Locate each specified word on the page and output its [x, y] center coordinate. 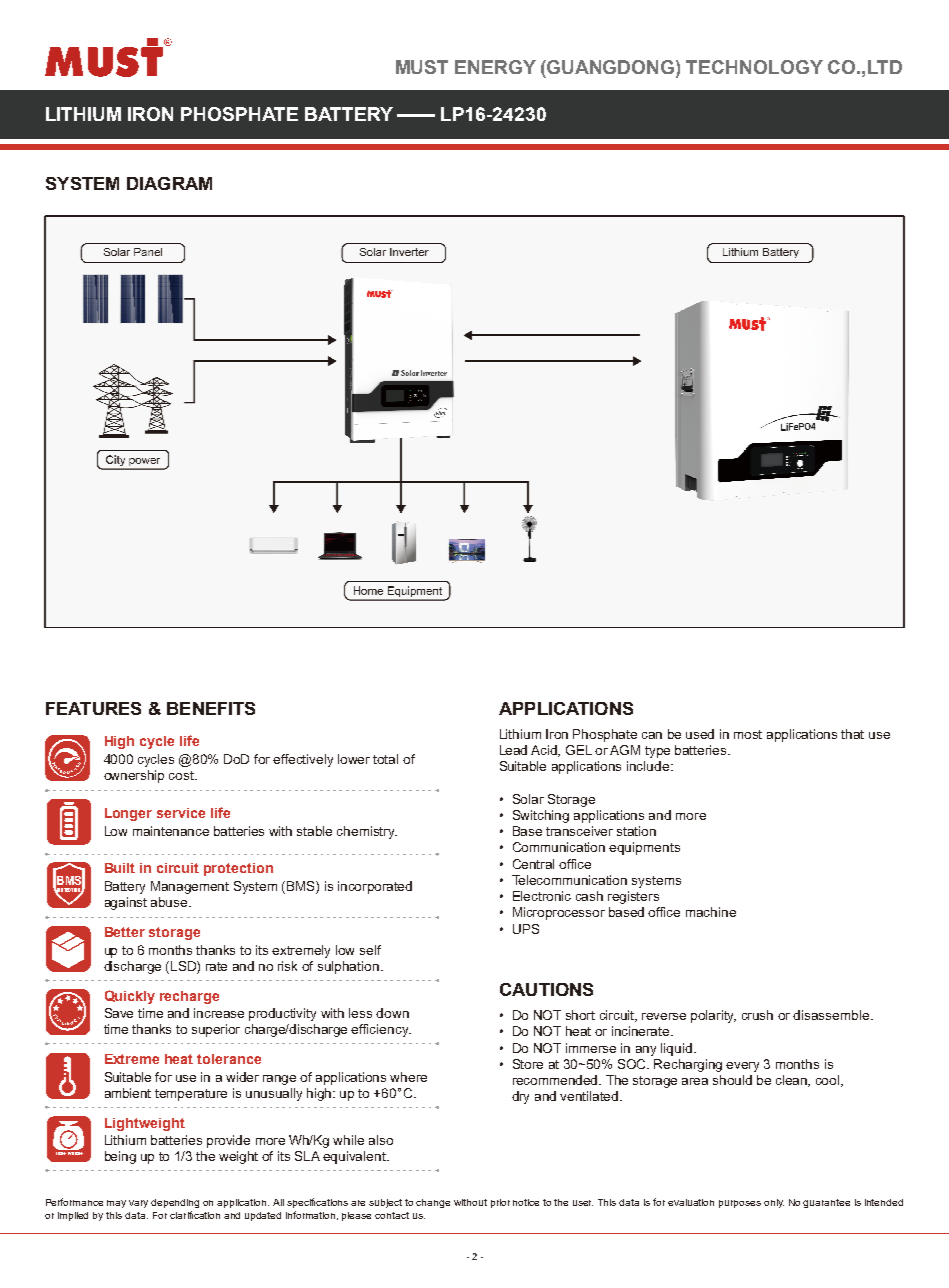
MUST [422, 67]
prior [500, 1203]
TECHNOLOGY [754, 67]
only [774, 1203]
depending [175, 1203]
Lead [513, 750]
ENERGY [495, 67]
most [748, 734]
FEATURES [93, 708]
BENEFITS [211, 708]
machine [711, 912]
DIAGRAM [169, 183]
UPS [526, 929]
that [852, 734]
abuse [170, 902]
